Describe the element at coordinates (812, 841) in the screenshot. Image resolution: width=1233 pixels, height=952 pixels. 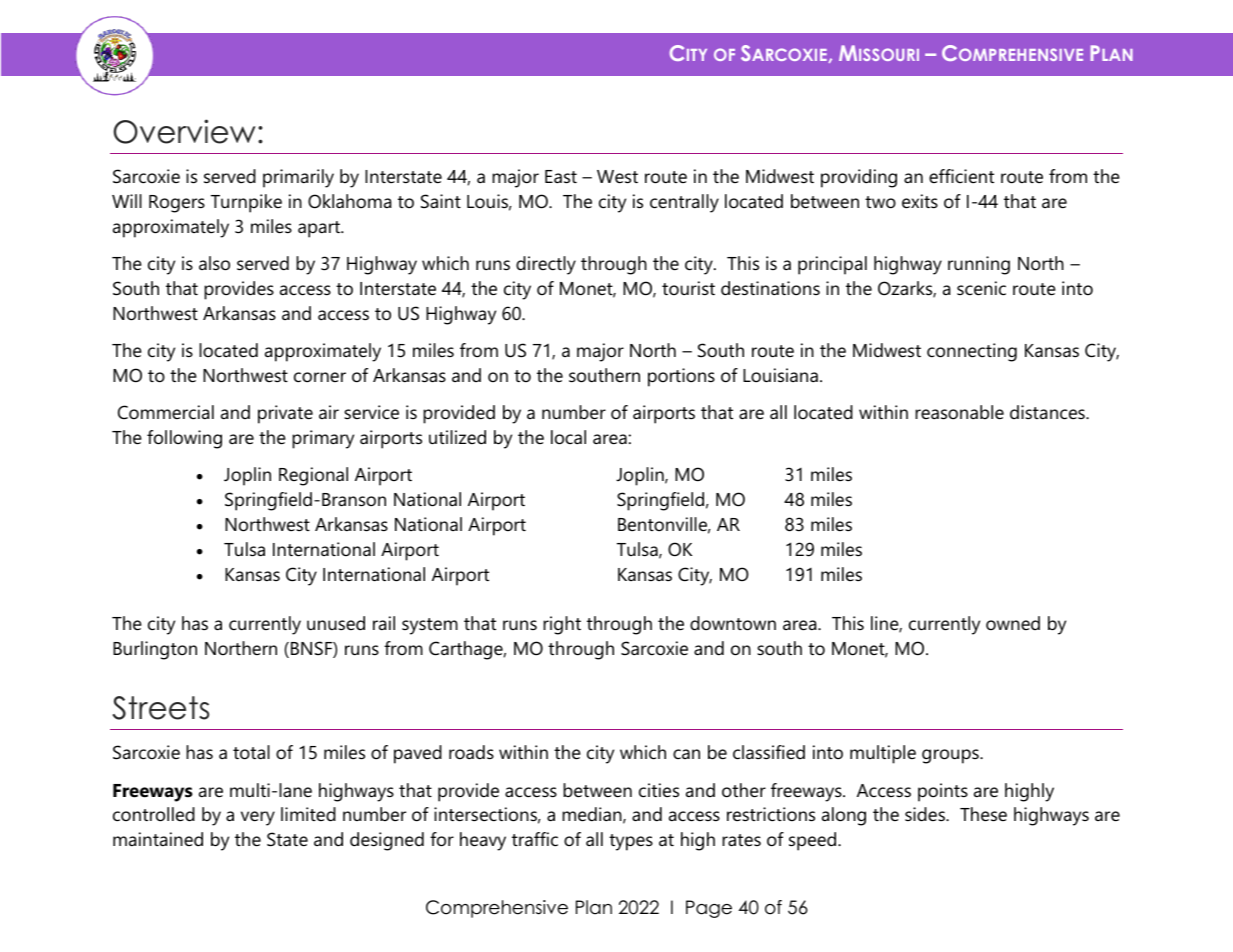
I see `speed` at that location.
